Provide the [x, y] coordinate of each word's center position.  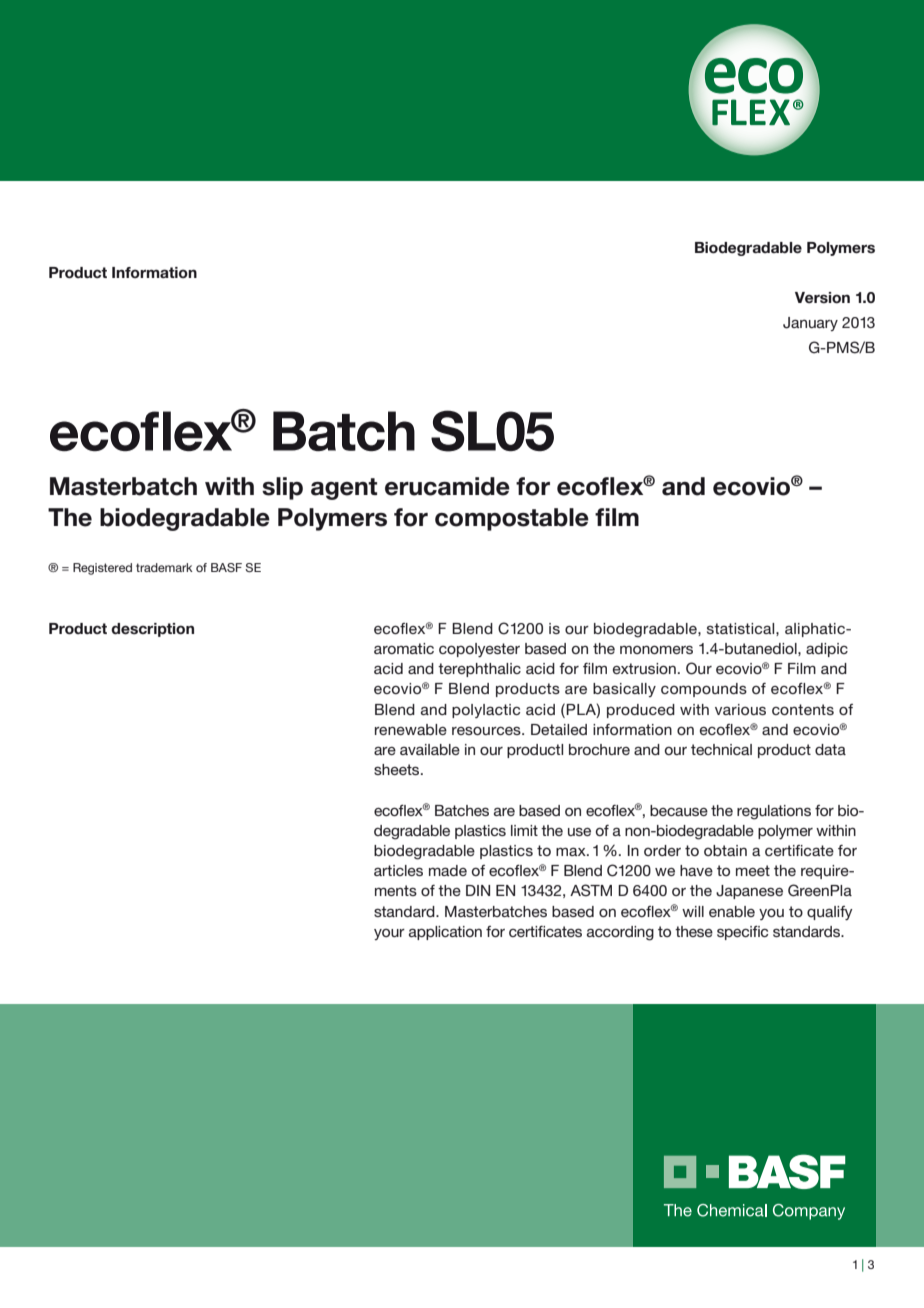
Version [822, 298]
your [389, 934]
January [810, 324]
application [445, 933]
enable [732, 911]
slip [282, 488]
